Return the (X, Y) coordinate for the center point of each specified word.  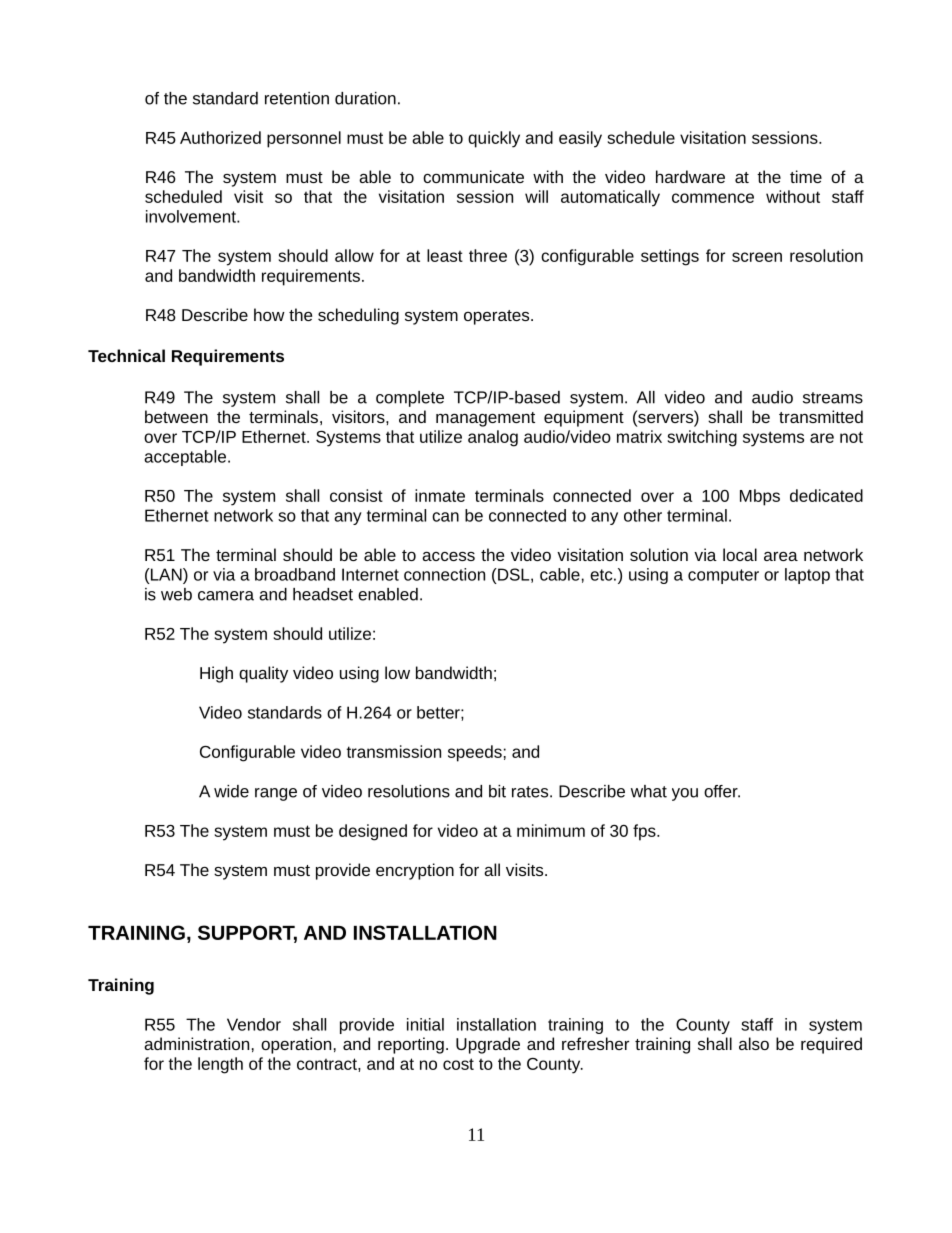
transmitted (821, 416)
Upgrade (488, 1045)
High (216, 674)
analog (493, 438)
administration (196, 1043)
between (176, 416)
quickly (494, 139)
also (754, 1043)
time (806, 176)
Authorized (220, 137)
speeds (475, 753)
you (685, 794)
